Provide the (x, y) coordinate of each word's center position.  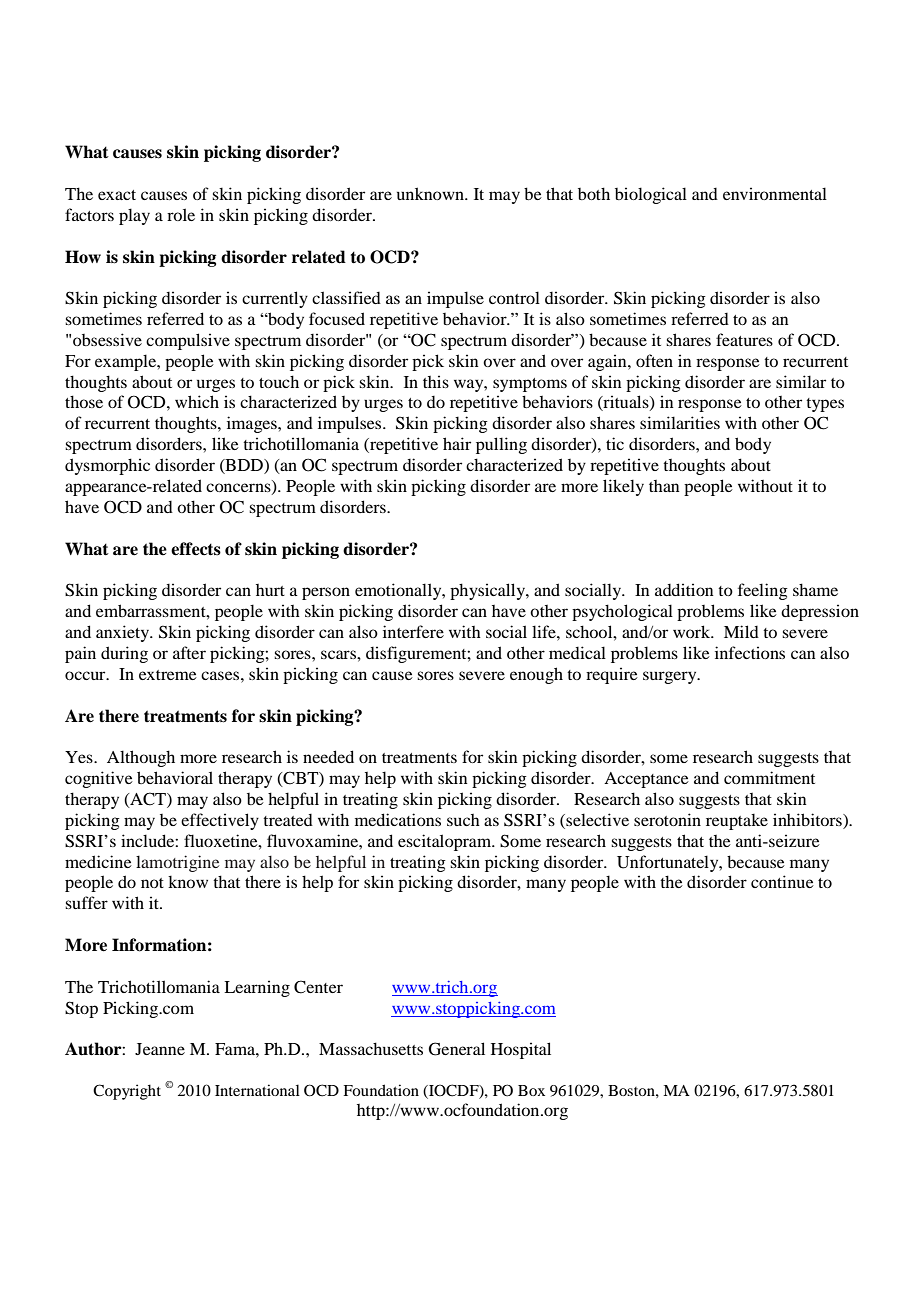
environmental (775, 193)
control (514, 297)
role (181, 214)
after (189, 652)
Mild (741, 631)
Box (531, 1090)
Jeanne (160, 1049)
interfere (413, 631)
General (457, 1049)
